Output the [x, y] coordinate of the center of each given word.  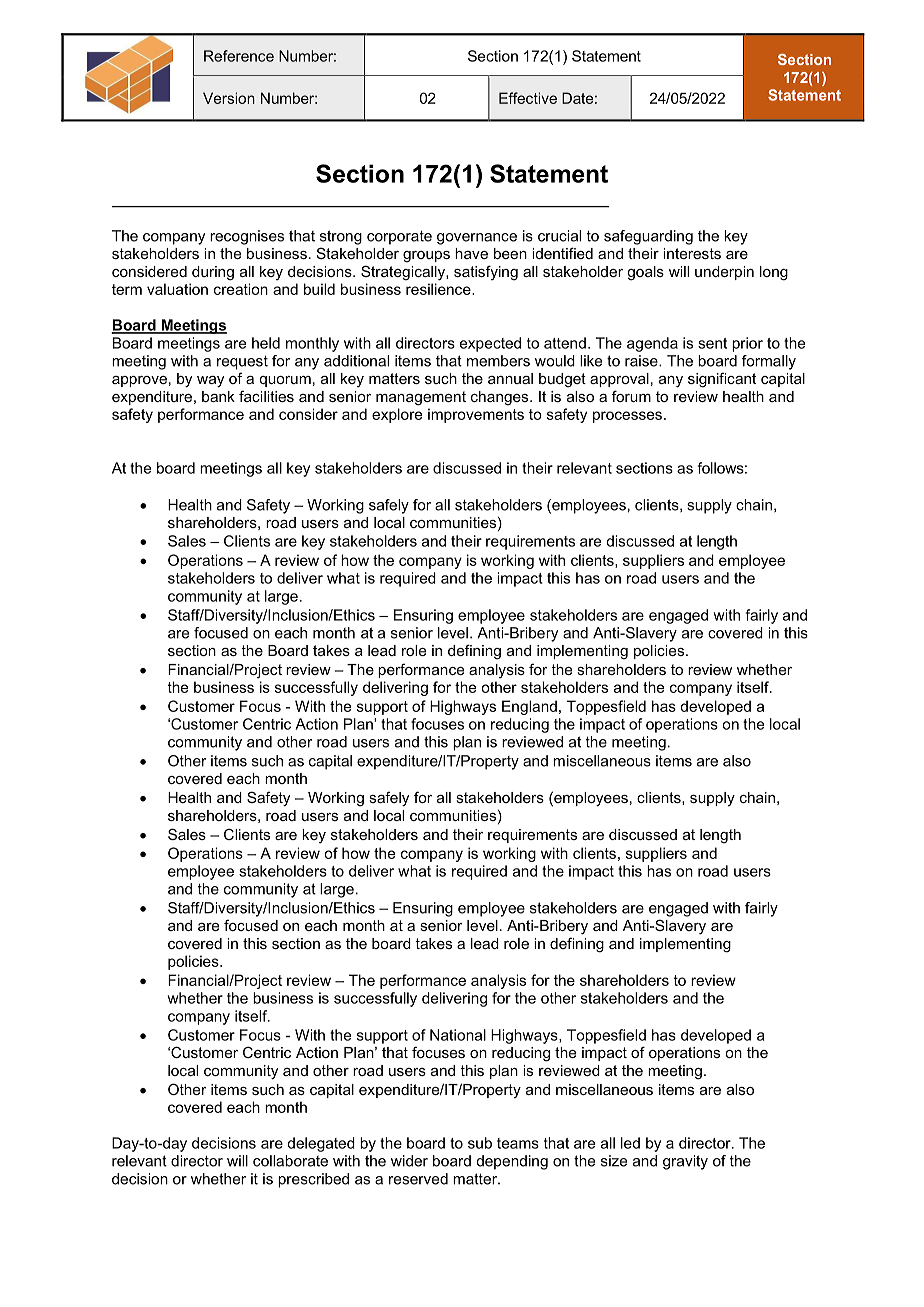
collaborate [290, 1161]
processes [627, 417]
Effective [528, 98]
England [529, 707]
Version [229, 98]
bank [218, 396]
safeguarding [648, 237]
